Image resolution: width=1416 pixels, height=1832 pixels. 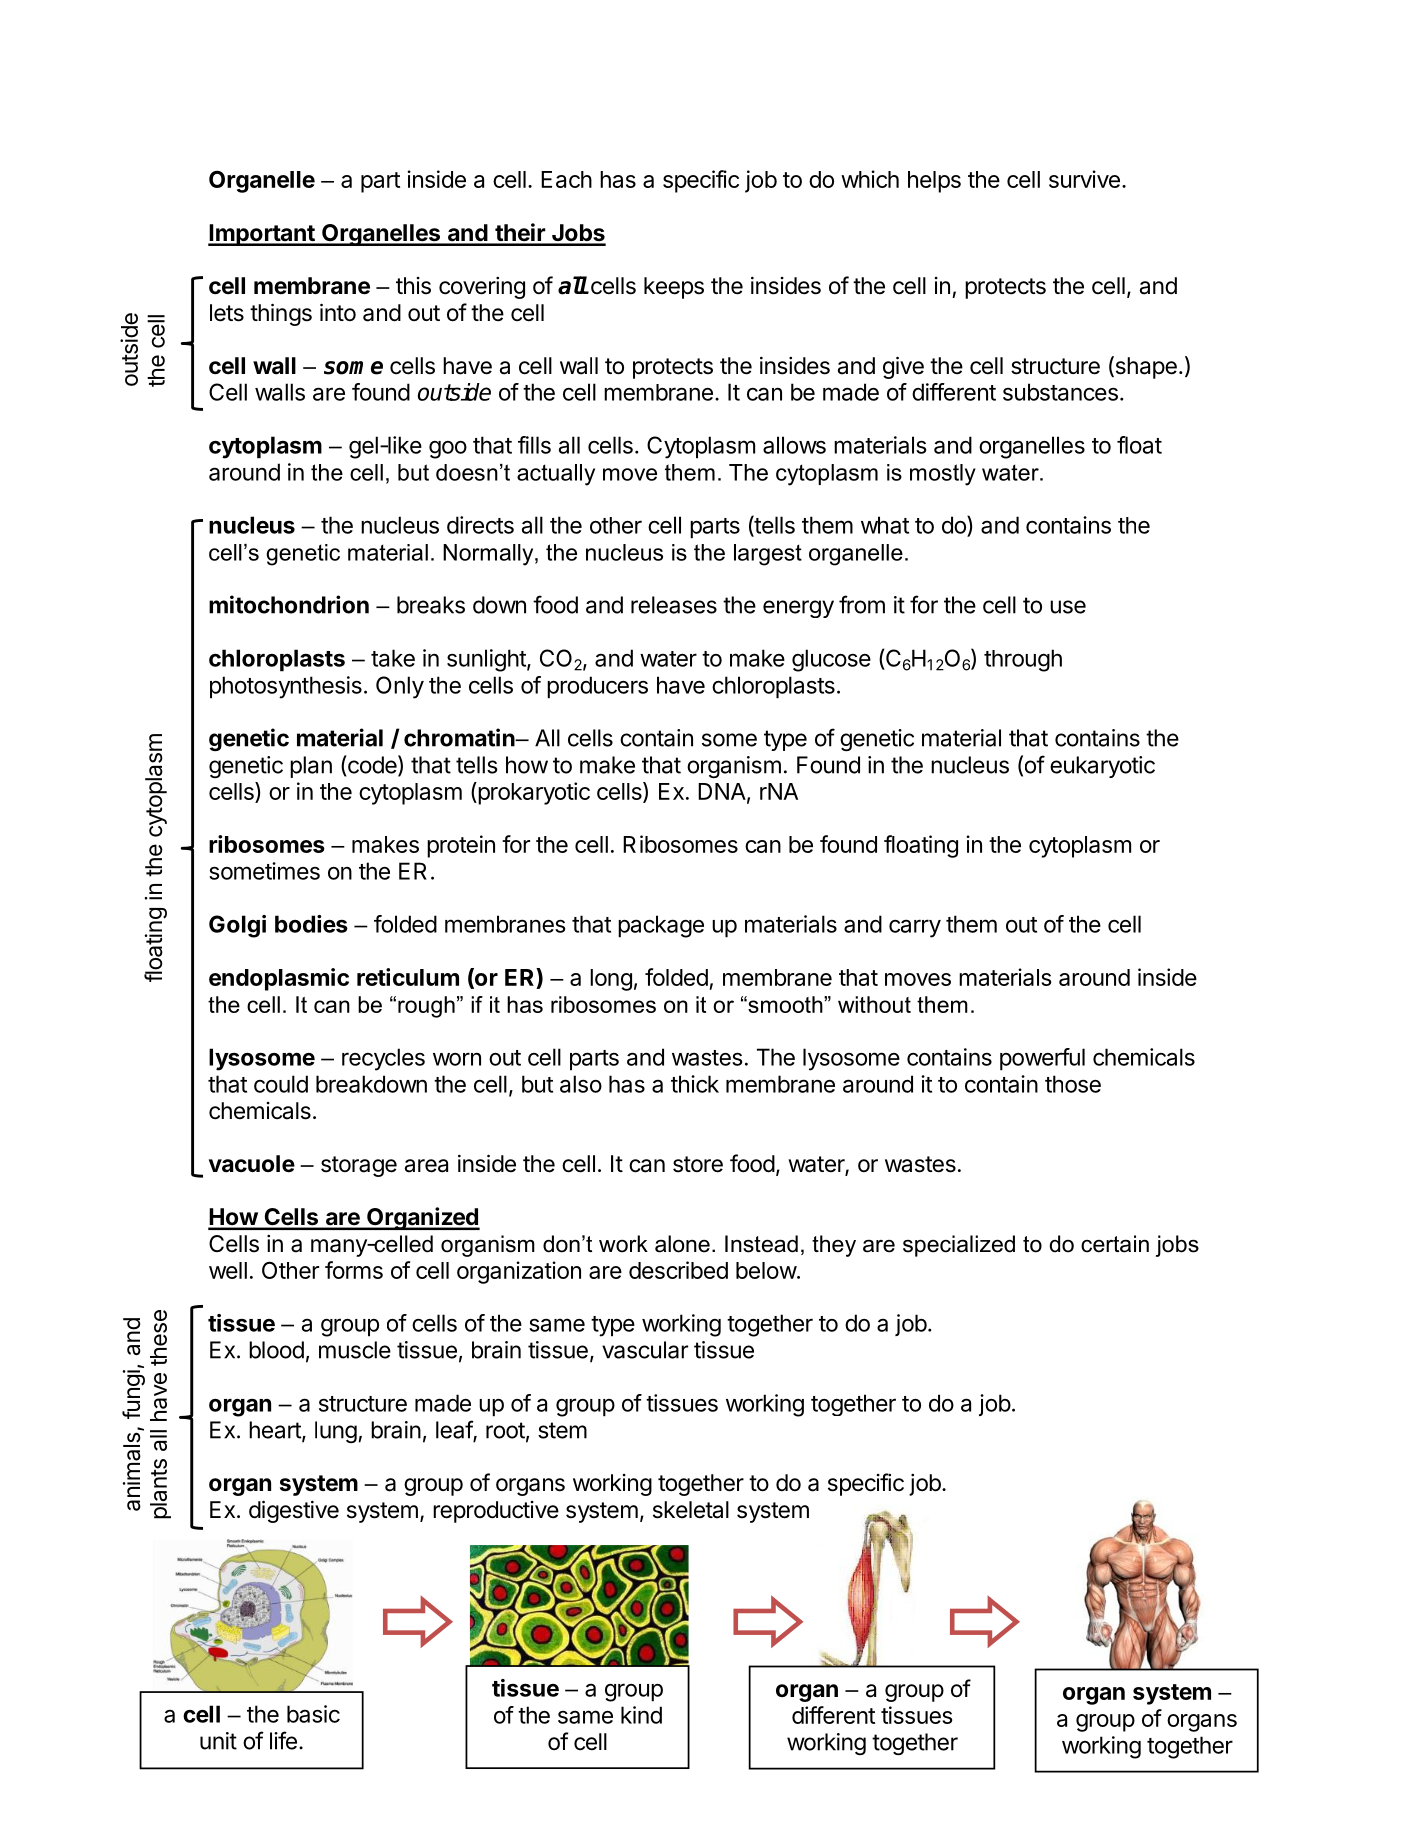 What do you see at coordinates (1068, 607) in the screenshot?
I see `use` at bounding box center [1068, 607].
